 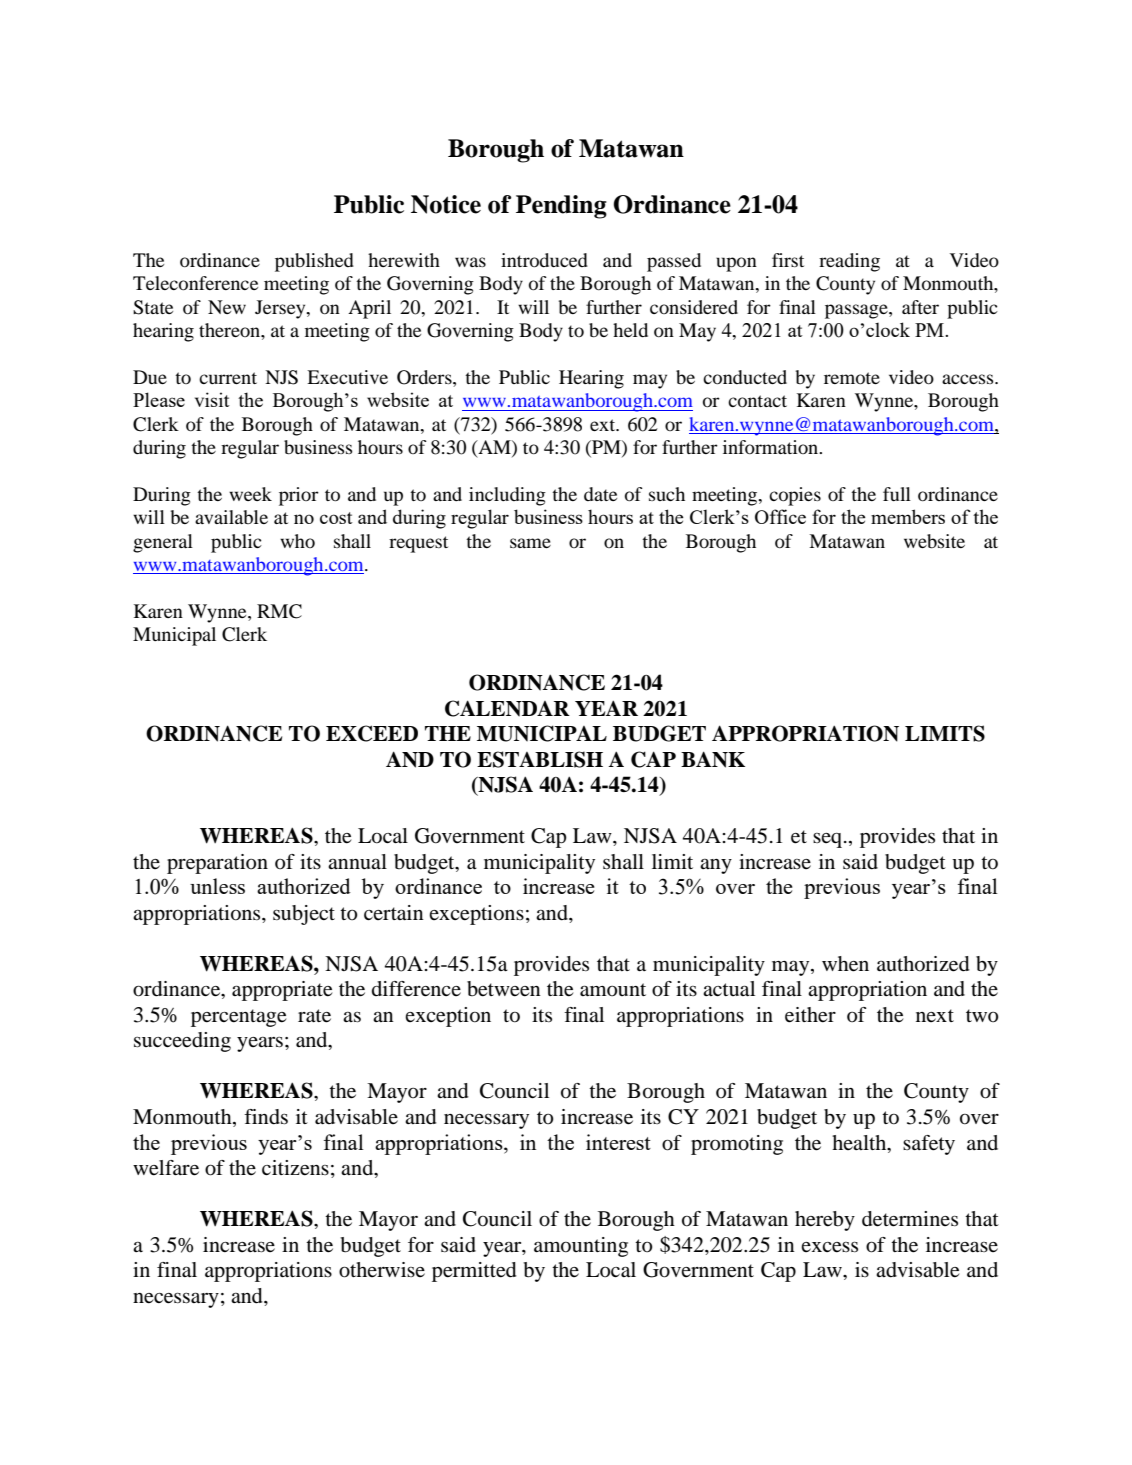 What do you see at coordinates (540, 759) in the screenshot?
I see `ESTABLISH` at bounding box center [540, 759].
